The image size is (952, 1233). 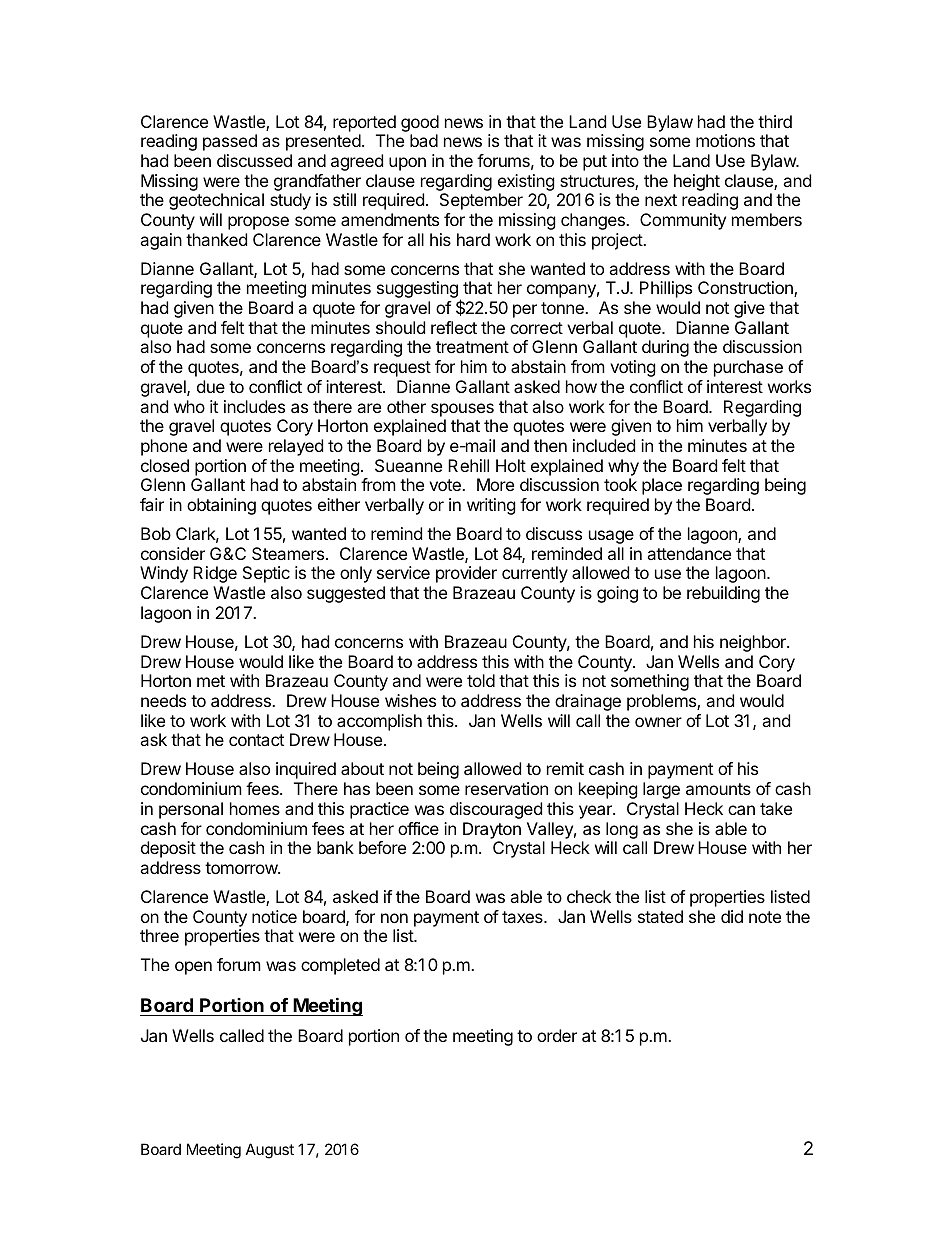 I want to click on bad, so click(x=424, y=140).
